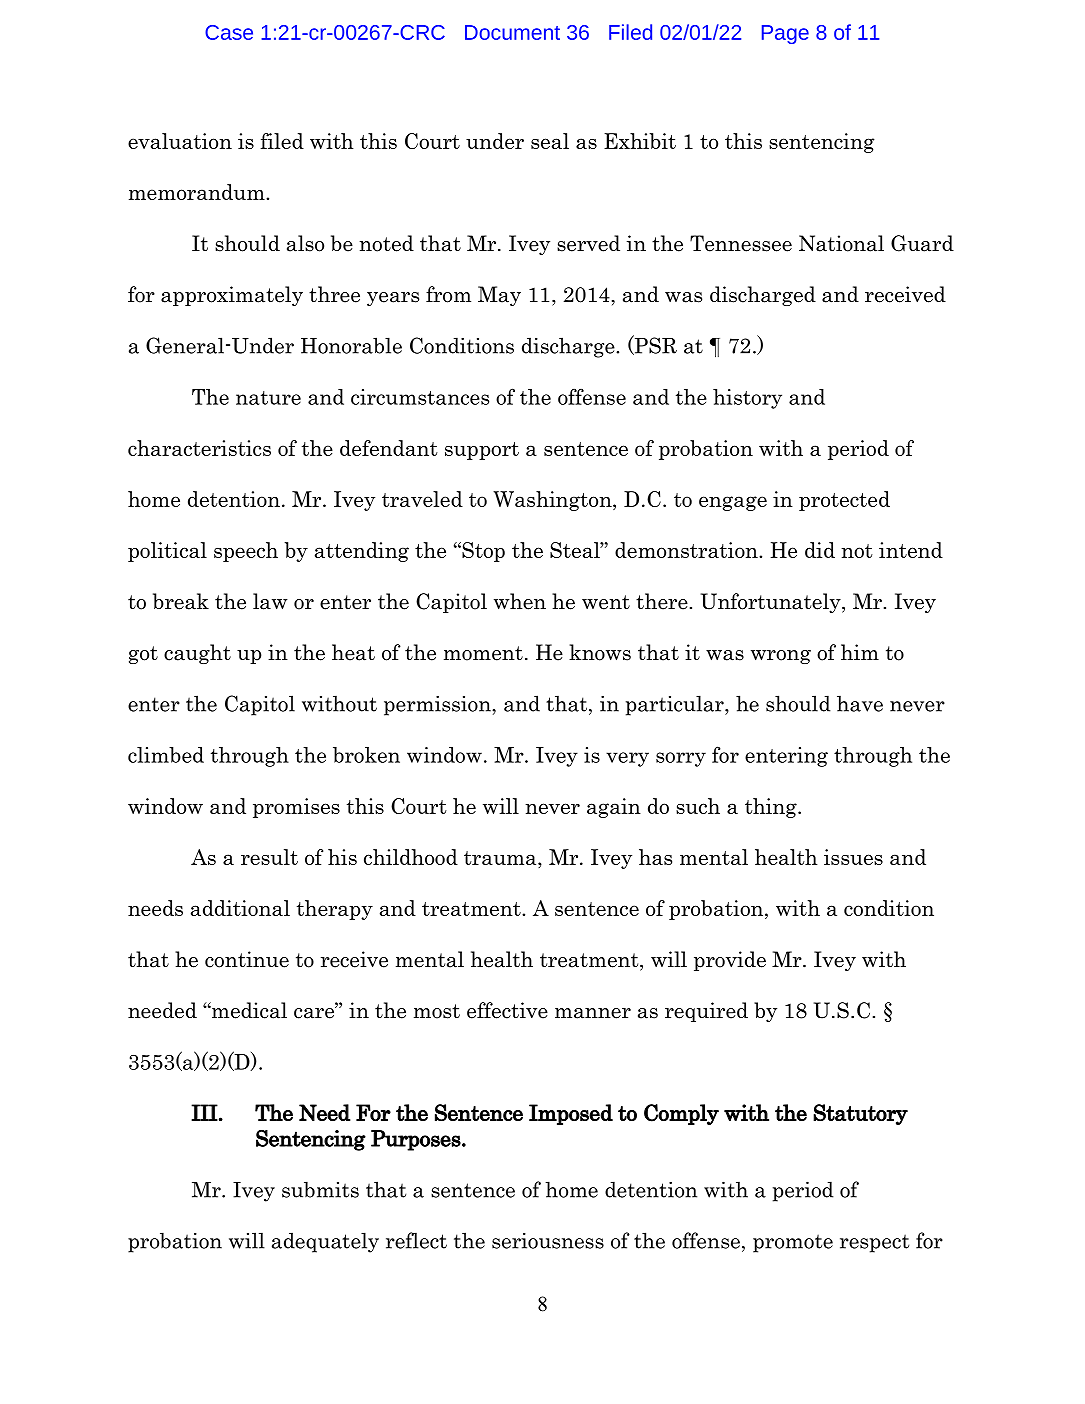  What do you see at coordinates (785, 34) in the document?
I see `Page` at bounding box center [785, 34].
